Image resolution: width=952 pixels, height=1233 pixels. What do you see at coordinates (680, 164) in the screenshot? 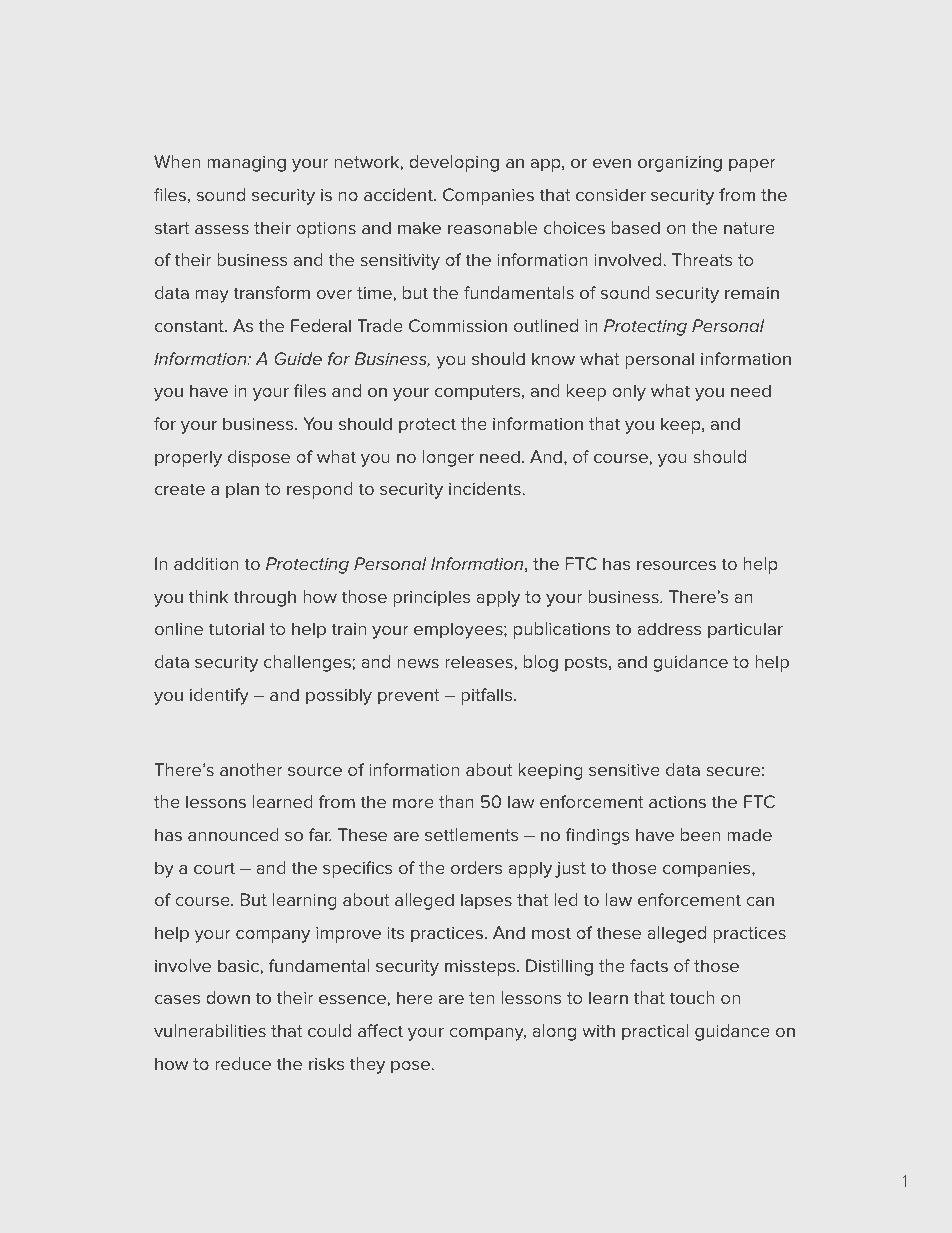
I see `organizing` at bounding box center [680, 164].
